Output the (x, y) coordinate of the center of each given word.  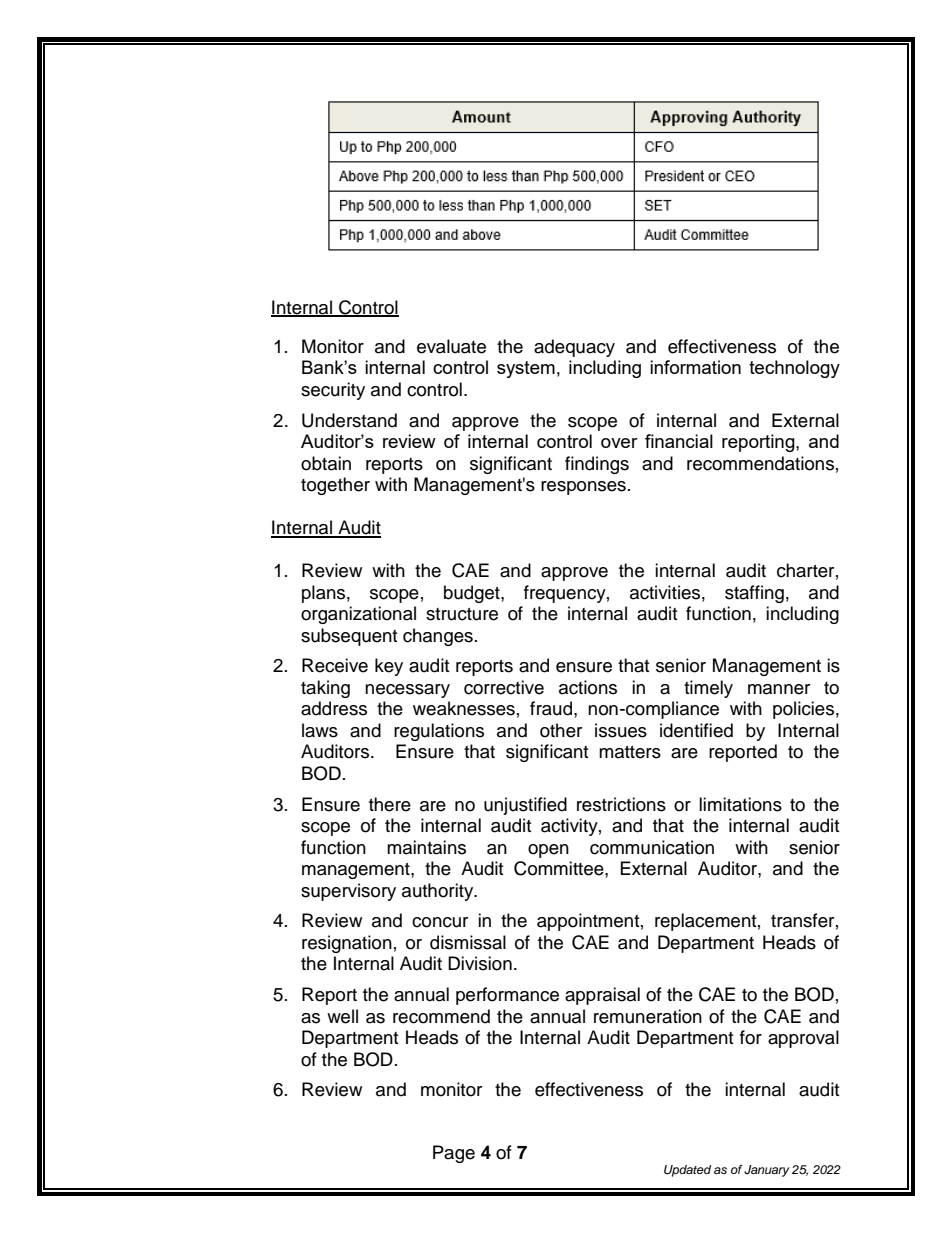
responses (583, 488)
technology (794, 369)
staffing (754, 594)
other (561, 730)
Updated (687, 1171)
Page (454, 1154)
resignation (347, 944)
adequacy (574, 348)
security (333, 391)
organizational (358, 615)
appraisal (602, 996)
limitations (740, 804)
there (390, 804)
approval (803, 1039)
